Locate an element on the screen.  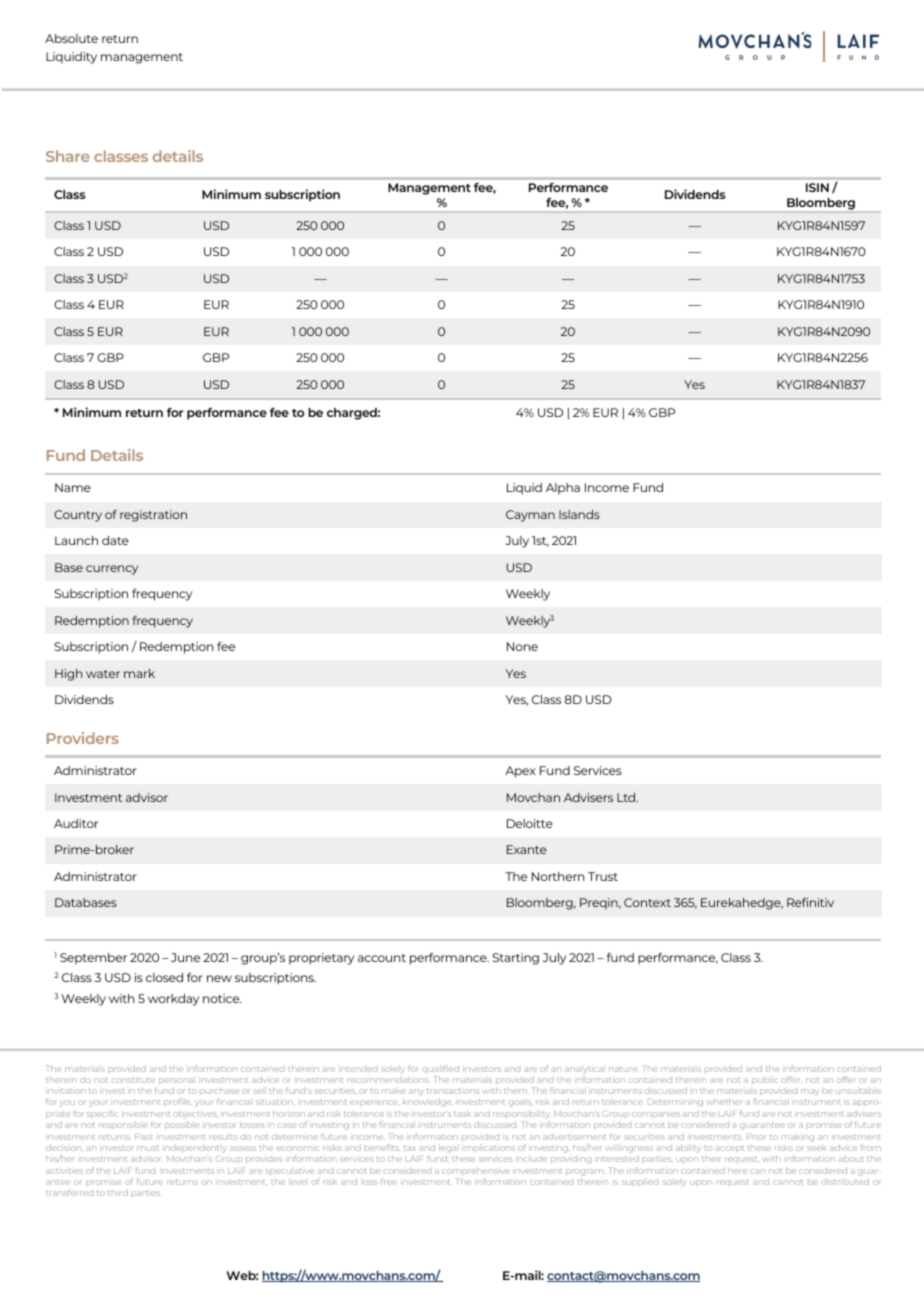
currency is located at coordinates (112, 570).
